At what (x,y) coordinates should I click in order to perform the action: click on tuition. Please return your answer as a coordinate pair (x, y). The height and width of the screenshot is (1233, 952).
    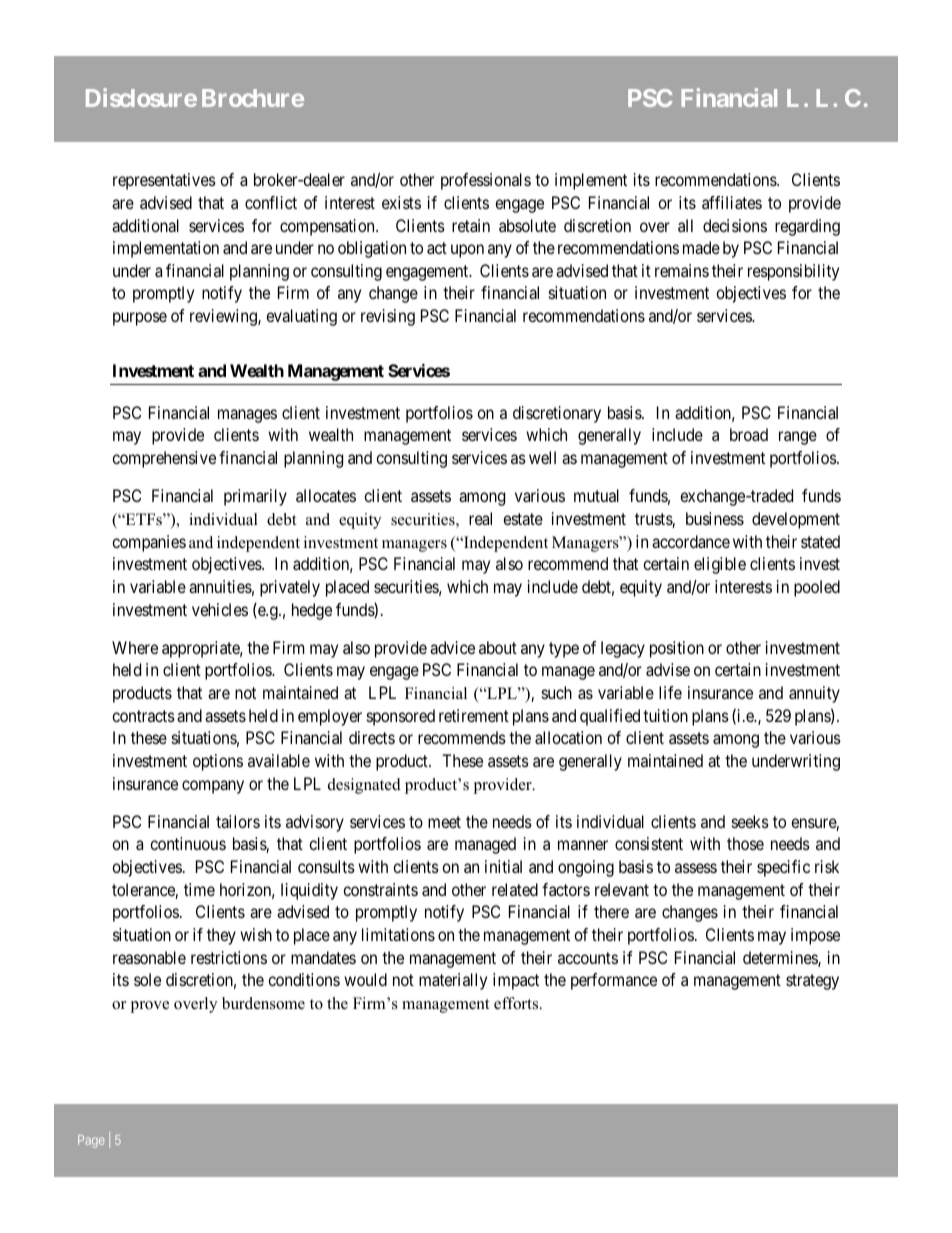
    Looking at the image, I should click on (665, 715).
